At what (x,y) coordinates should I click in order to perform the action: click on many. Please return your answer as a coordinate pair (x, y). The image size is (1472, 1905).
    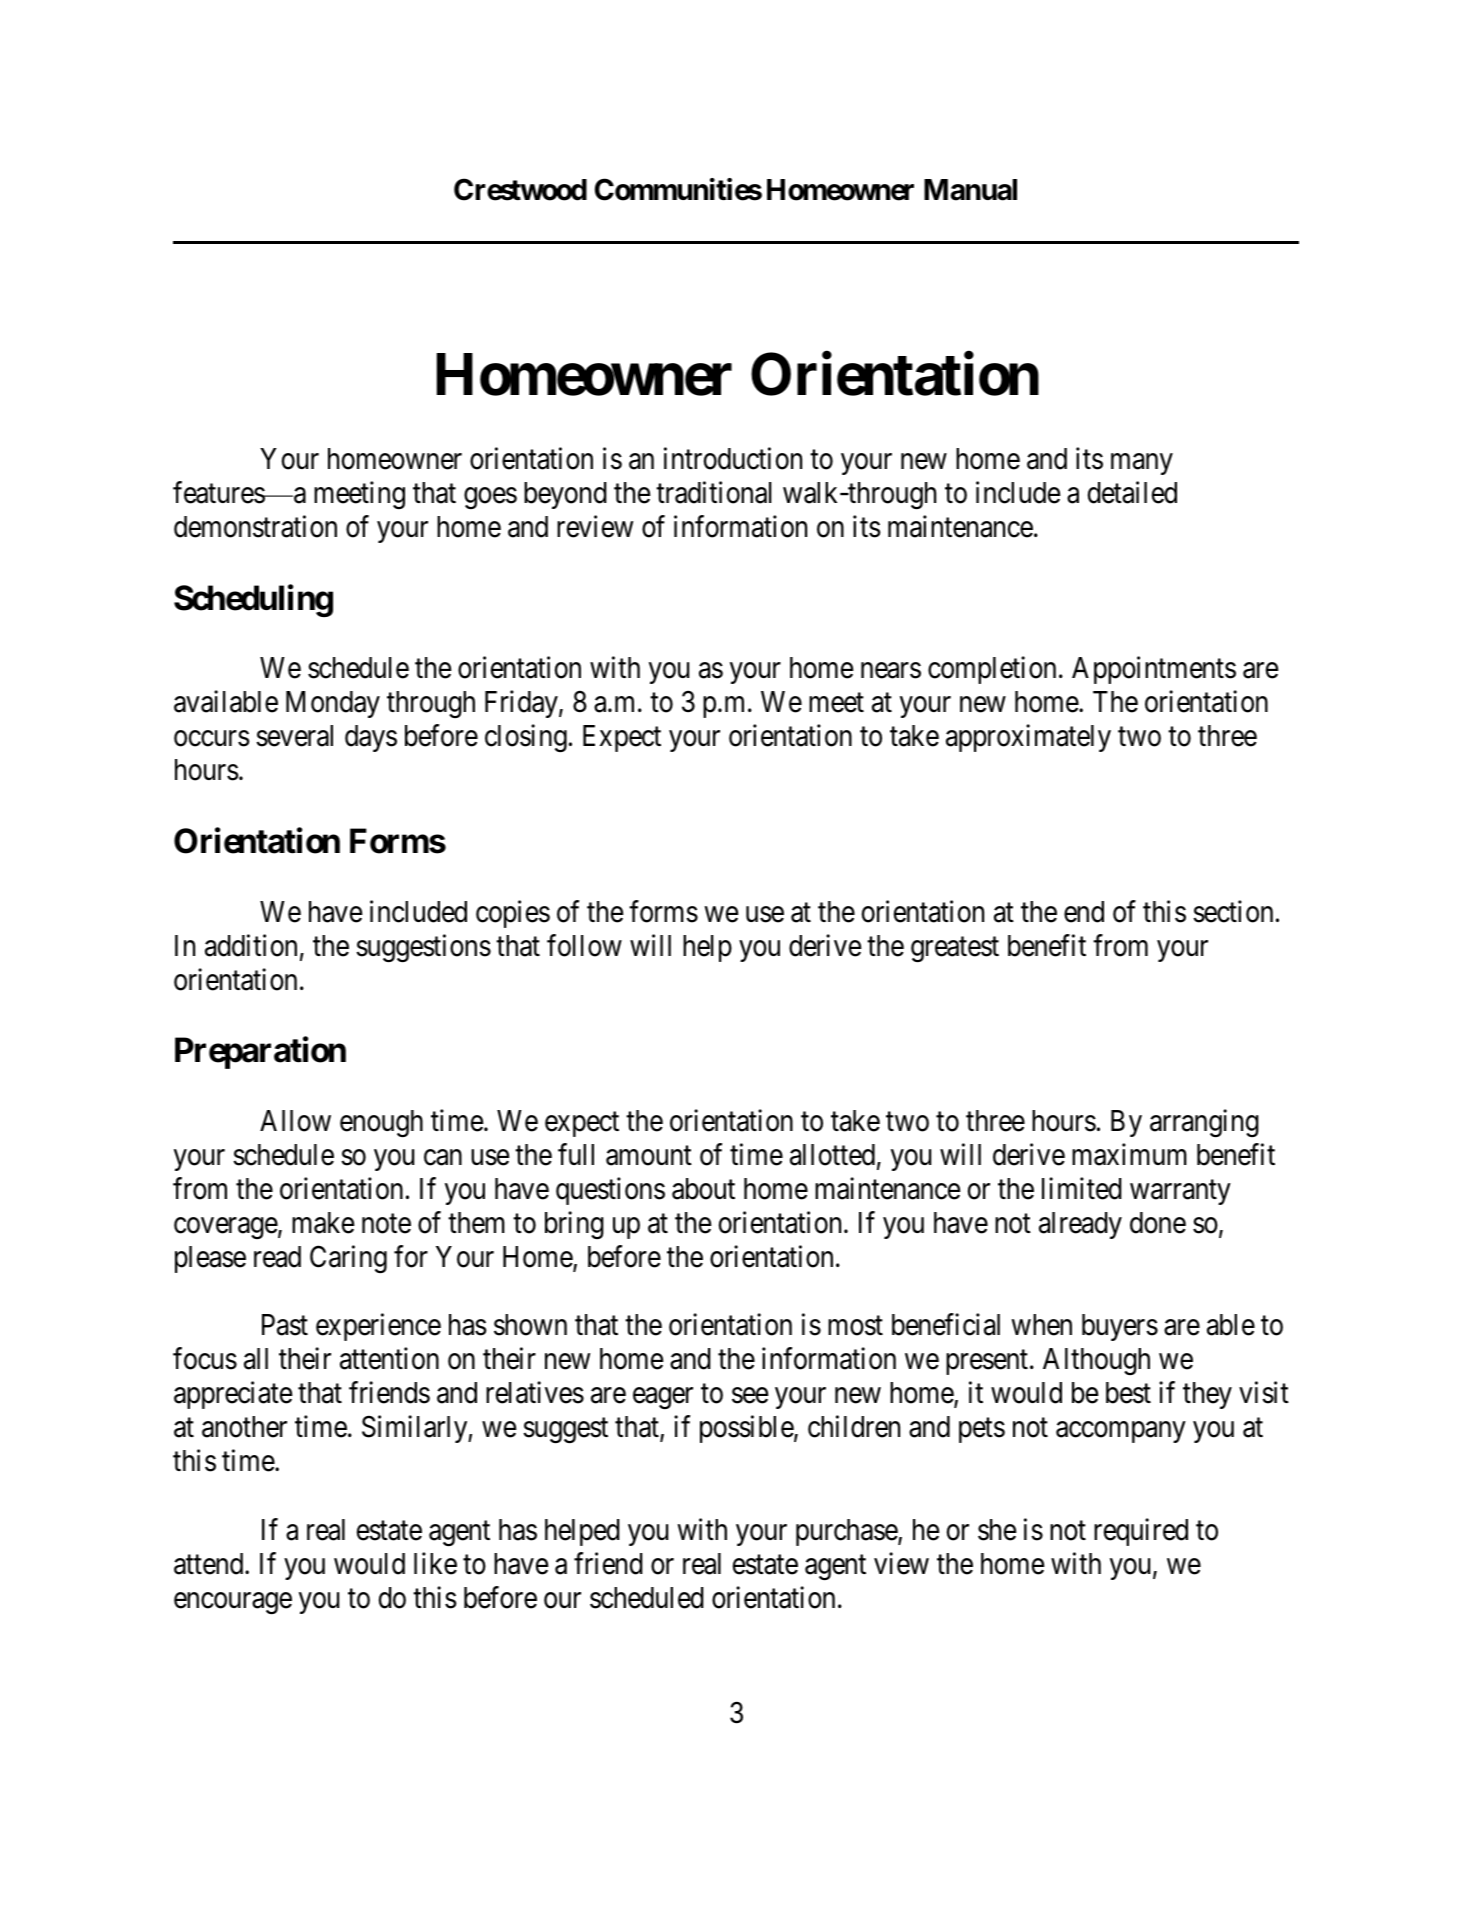
    Looking at the image, I should click on (1142, 464).
